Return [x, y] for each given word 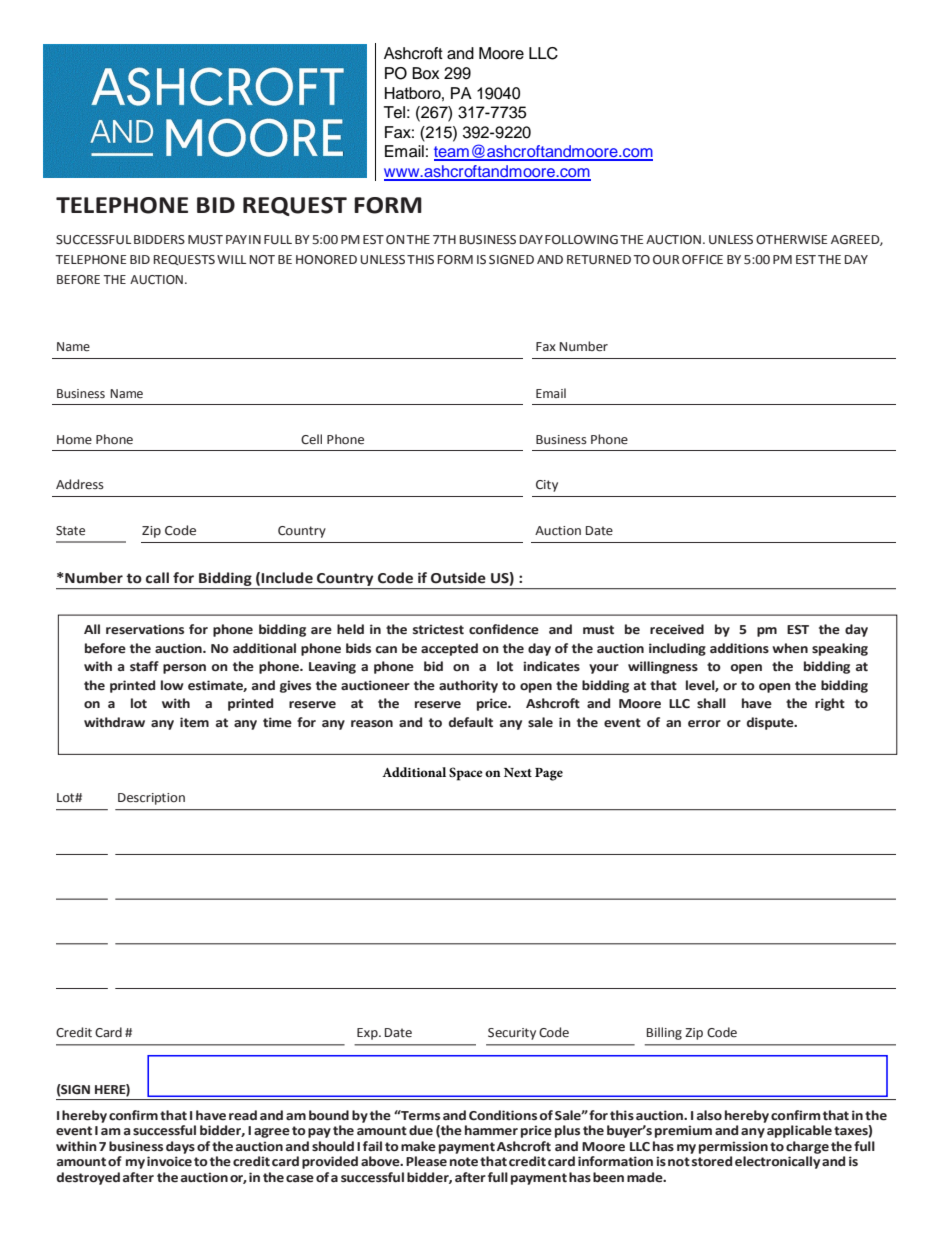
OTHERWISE [791, 239]
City [547, 486]
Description [151, 799]
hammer [491, 1130]
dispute [771, 723]
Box [426, 73]
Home [74, 440]
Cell [311, 439]
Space [466, 774]
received [677, 629]
